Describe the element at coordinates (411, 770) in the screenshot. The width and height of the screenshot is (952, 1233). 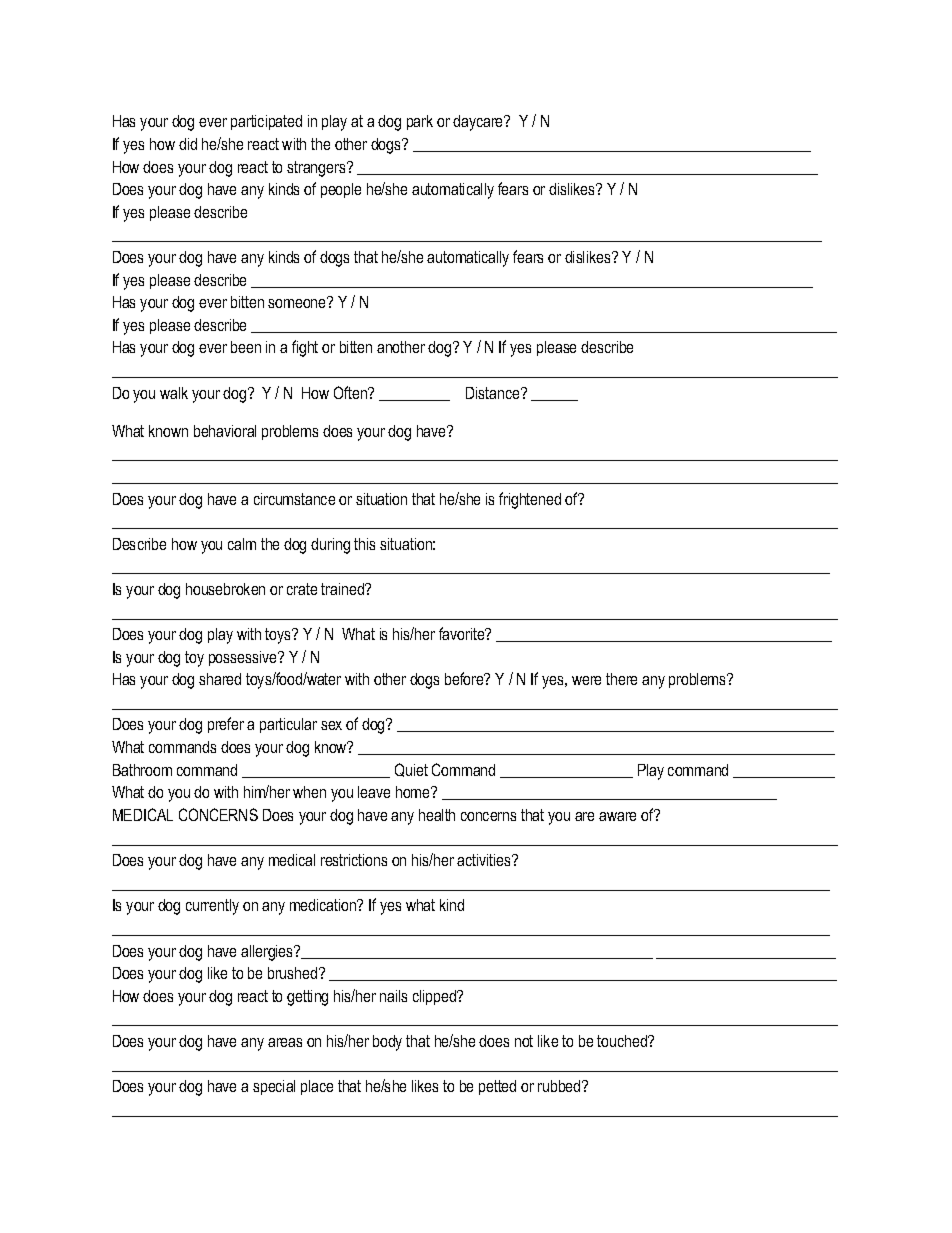
I see `Quiet` at that location.
